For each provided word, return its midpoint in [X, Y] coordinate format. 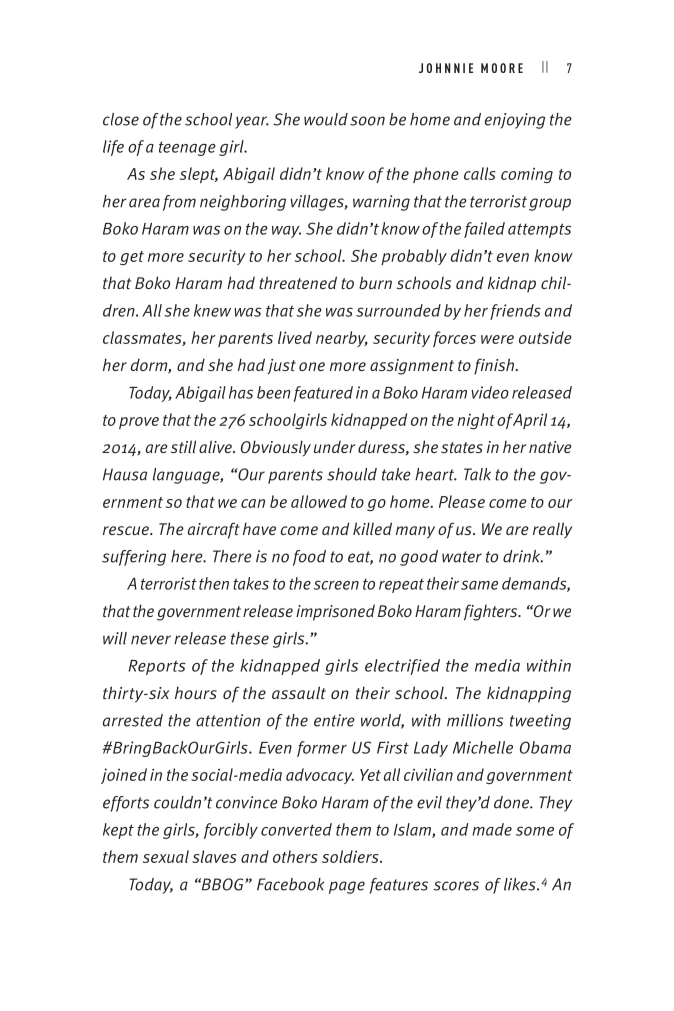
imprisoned [335, 612]
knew [212, 310]
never [151, 640]
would [326, 119]
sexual [166, 856]
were [497, 339]
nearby [342, 339]
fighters [492, 612]
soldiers [351, 856]
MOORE [502, 68]
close [121, 119]
